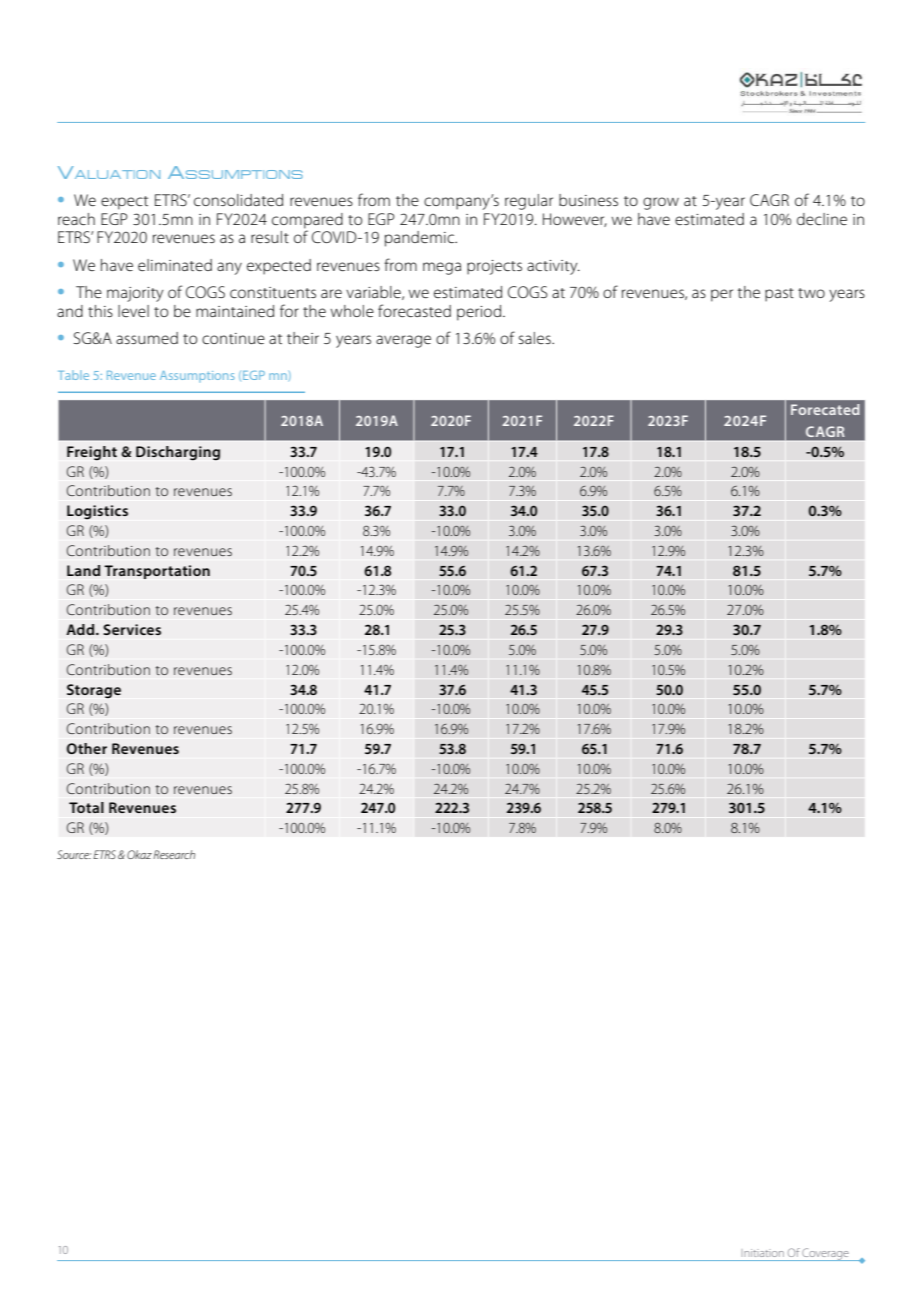  What do you see at coordinates (86, 748) in the screenshot?
I see `Other` at bounding box center [86, 748].
